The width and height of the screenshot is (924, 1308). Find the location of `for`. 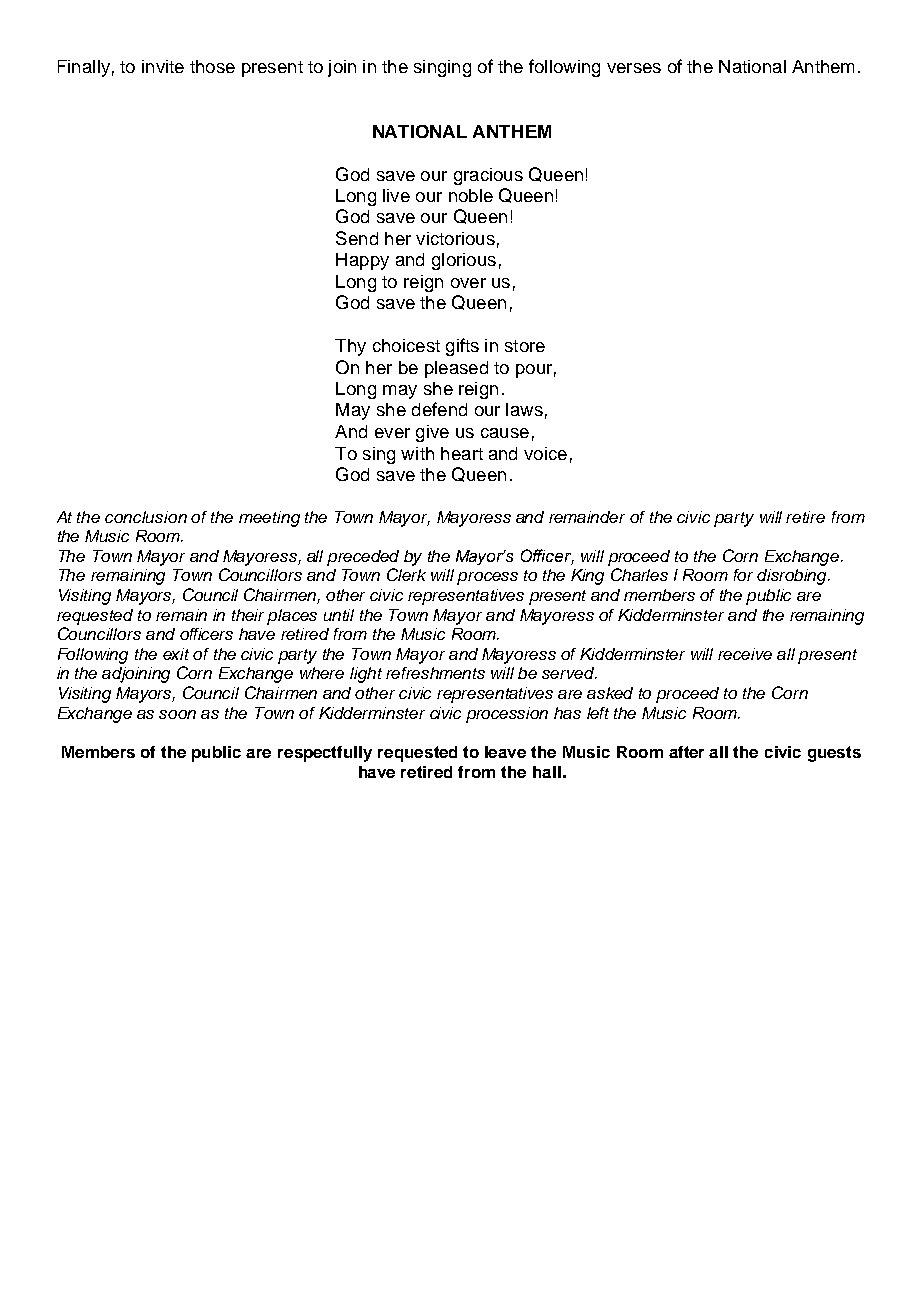

for is located at coordinates (743, 575).
